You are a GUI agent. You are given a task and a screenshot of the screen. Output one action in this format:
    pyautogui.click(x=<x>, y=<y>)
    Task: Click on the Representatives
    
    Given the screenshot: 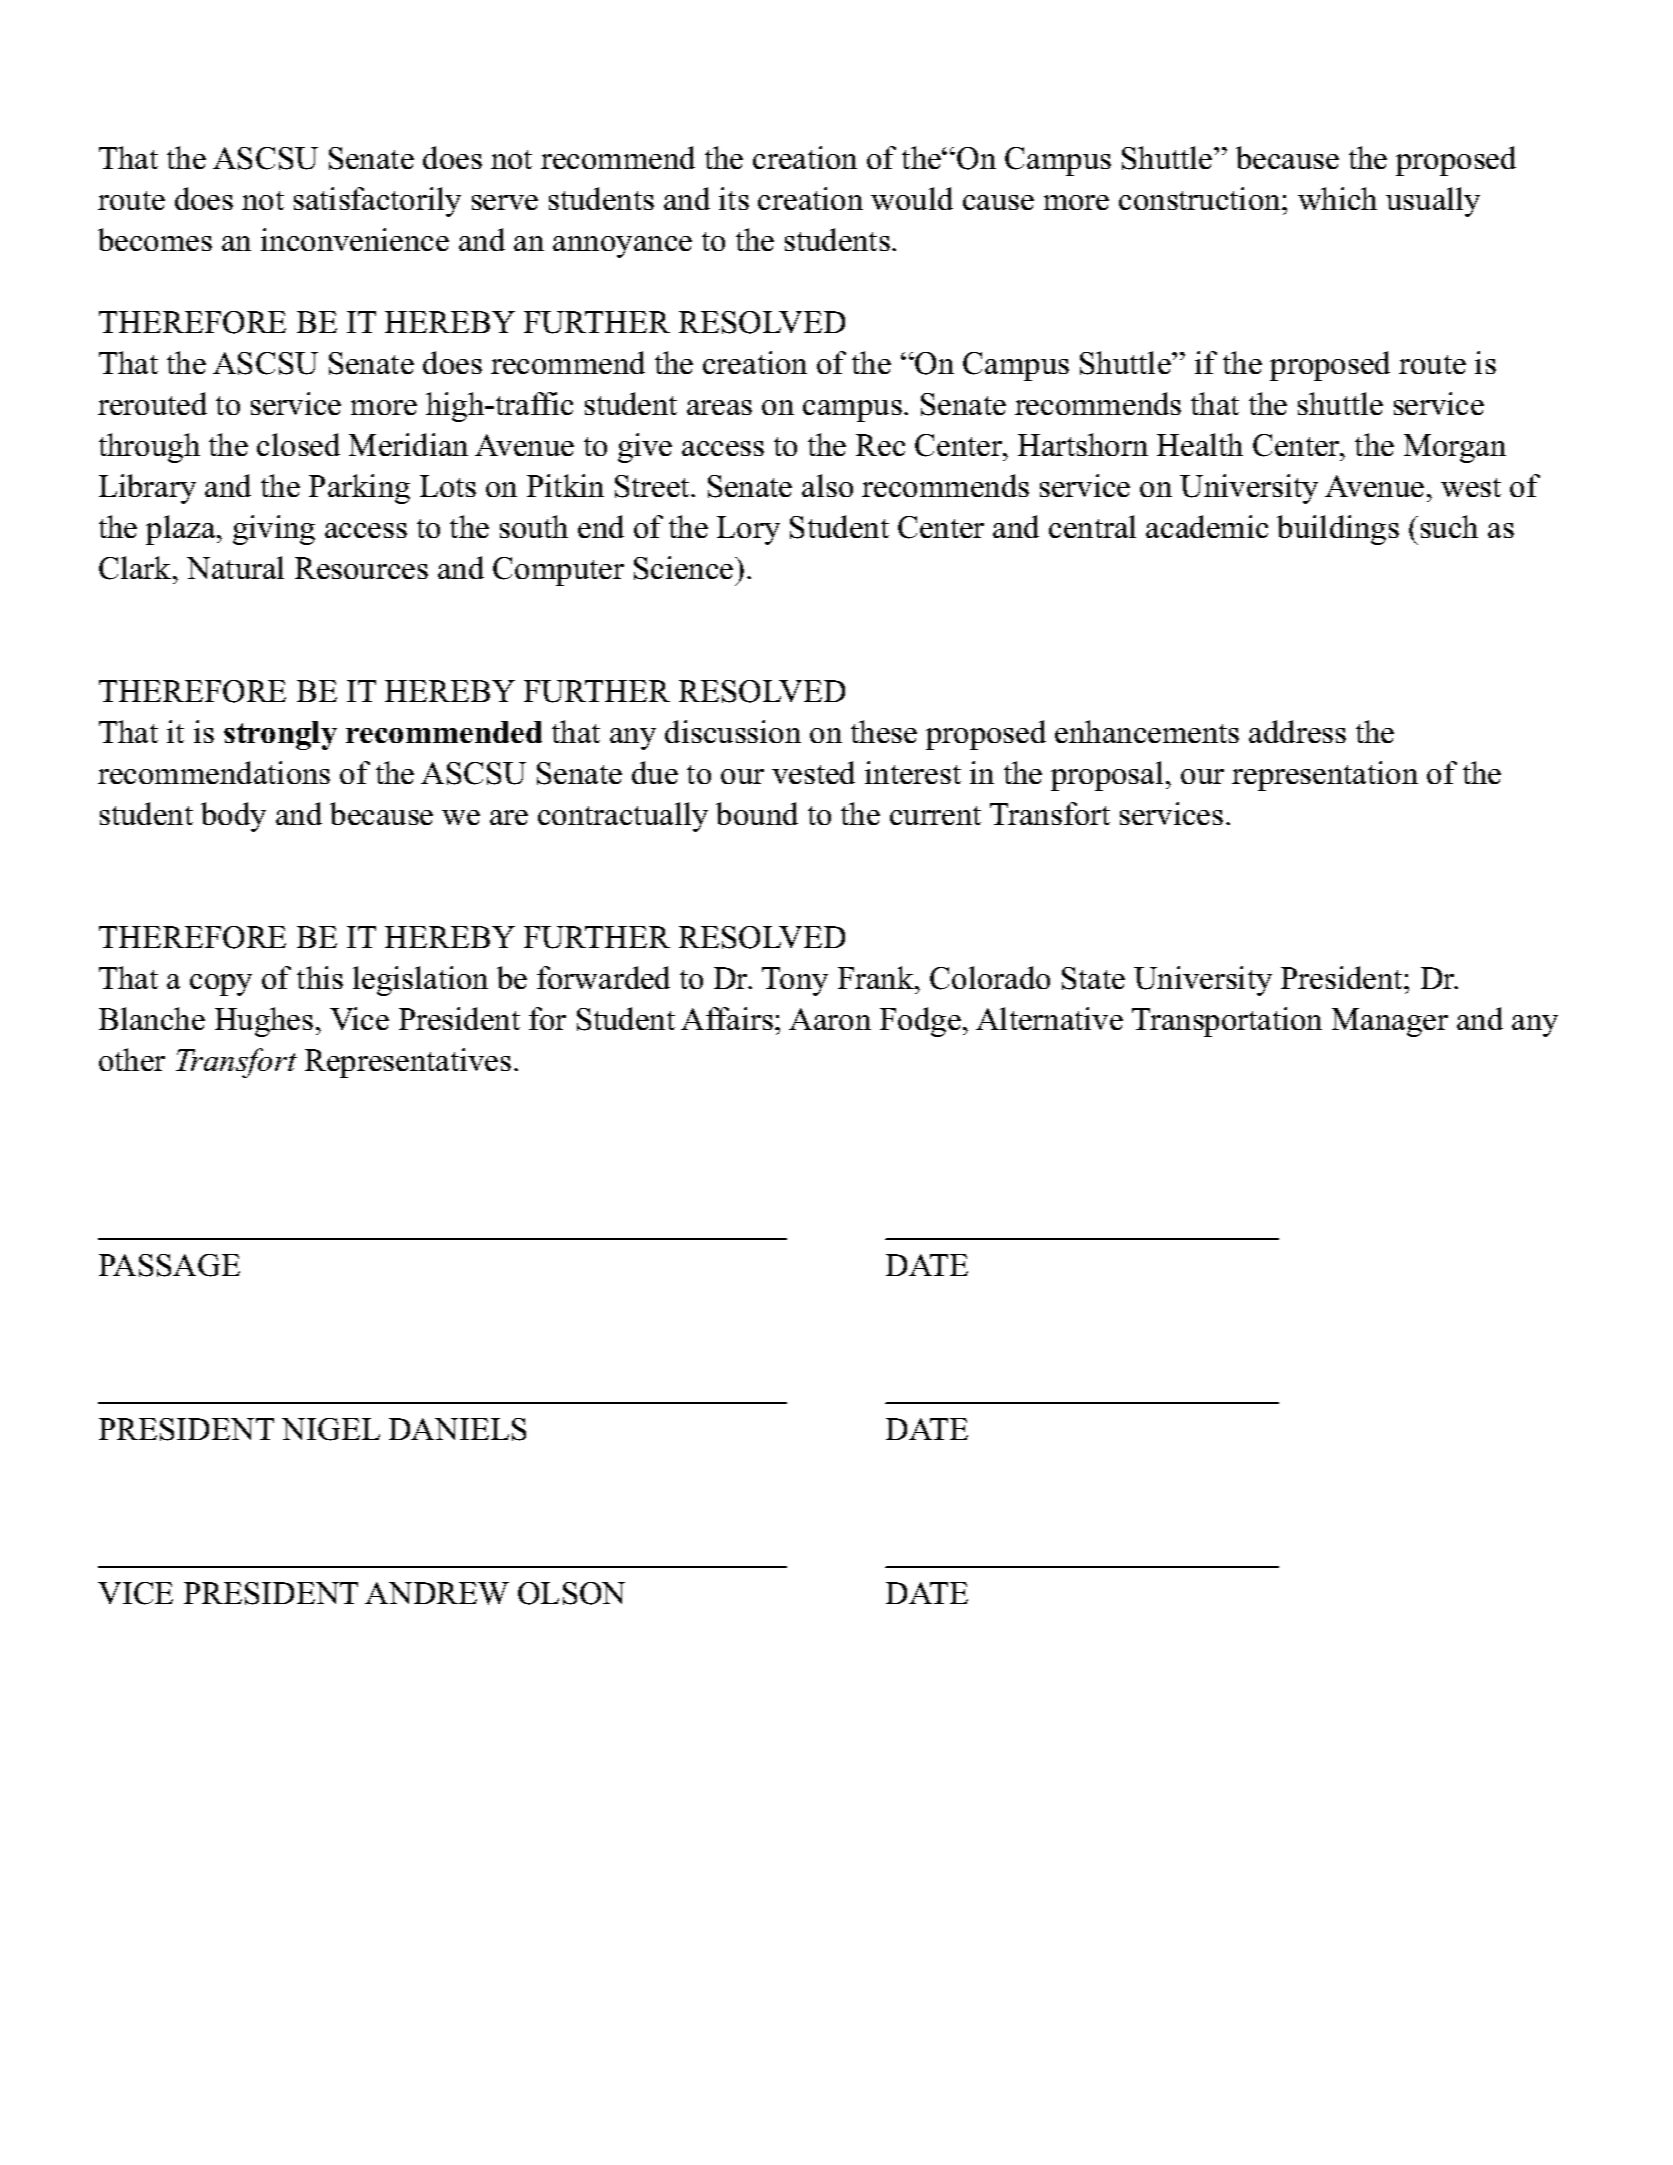 What is the action you would take?
    pyautogui.click(x=408, y=1063)
